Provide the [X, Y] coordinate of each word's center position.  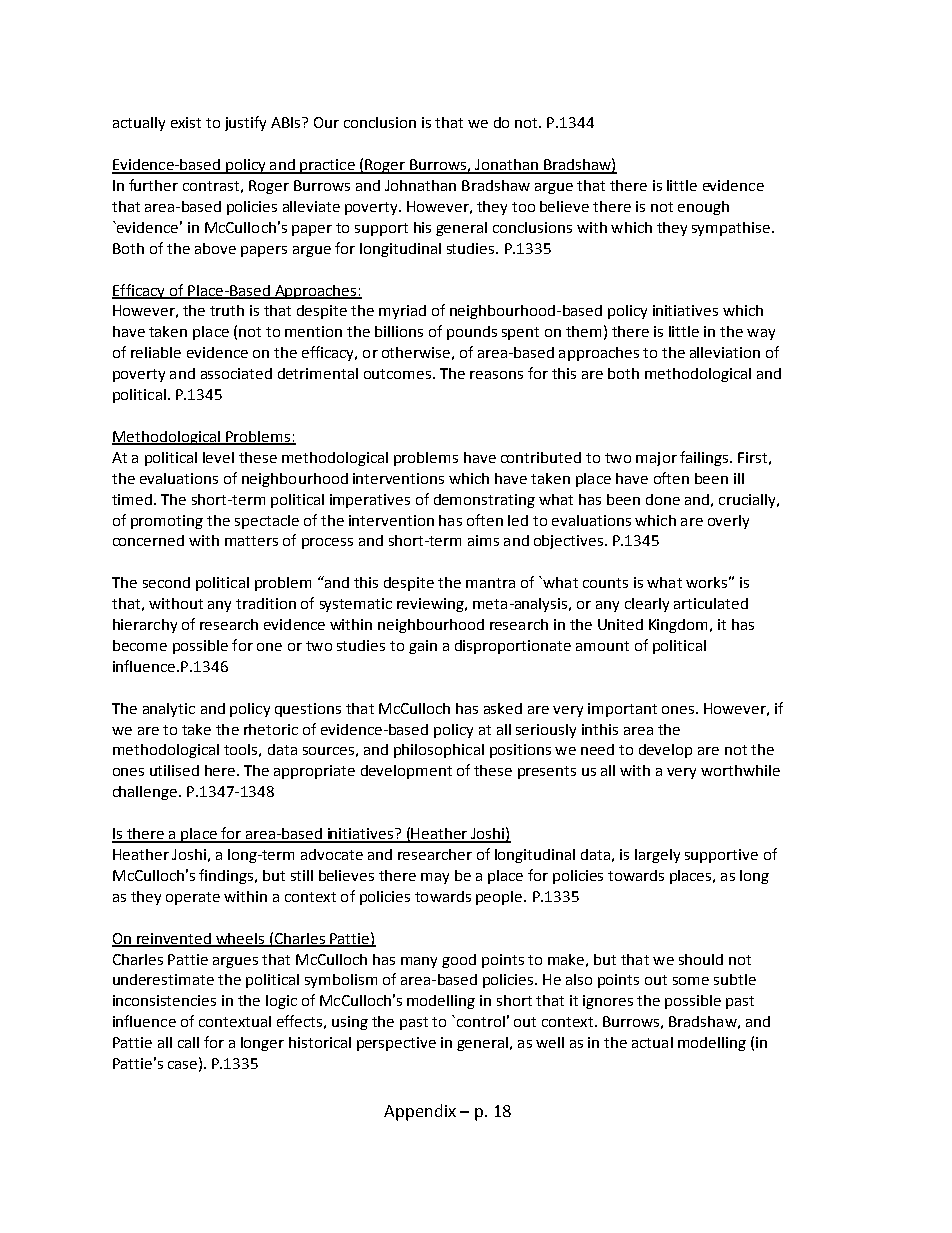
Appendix [420, 1112]
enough [703, 208]
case [182, 1065]
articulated [711, 603]
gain [423, 647]
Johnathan [420, 185]
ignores [608, 1002]
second [166, 582]
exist [186, 122]
